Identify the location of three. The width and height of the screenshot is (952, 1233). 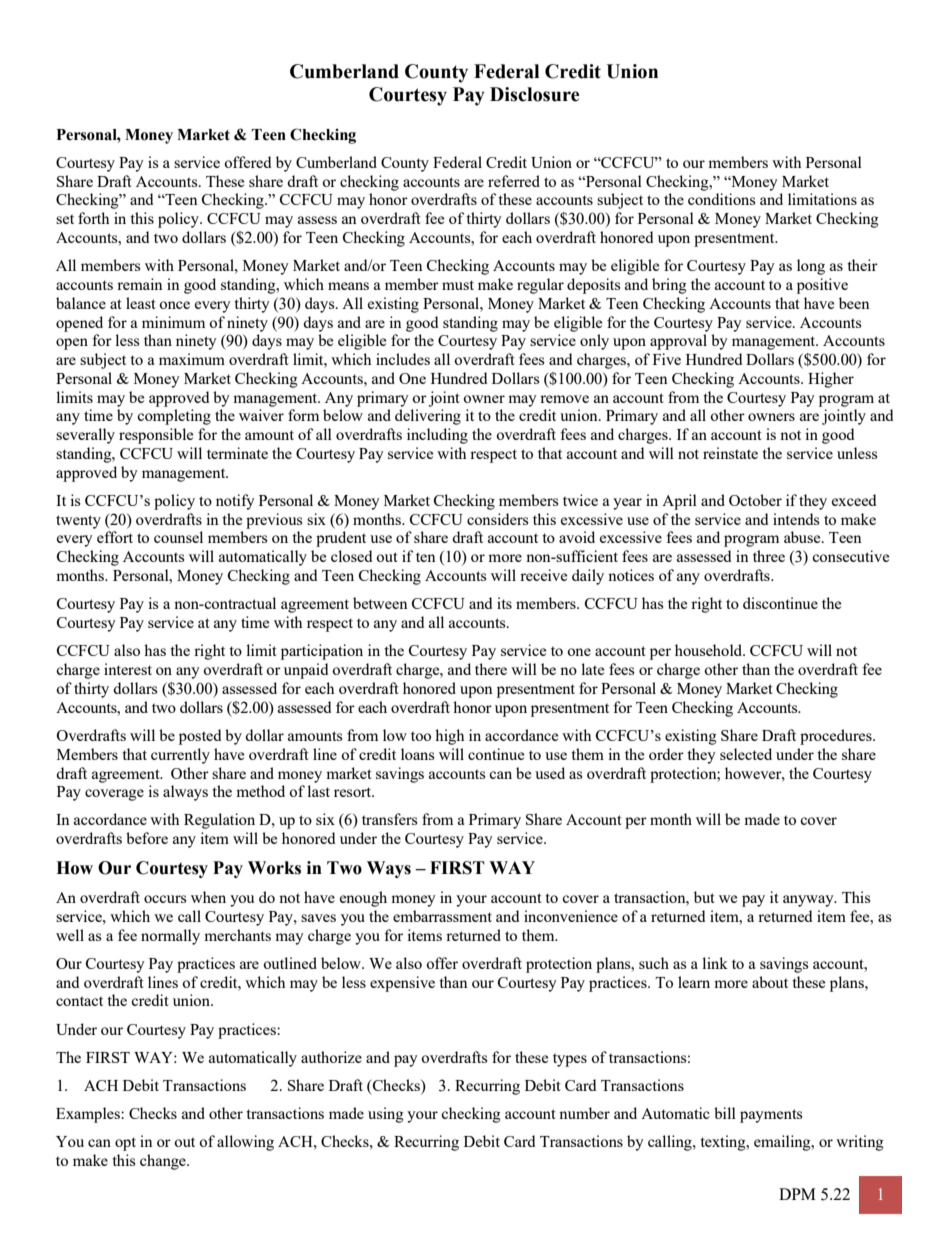
(769, 556).
